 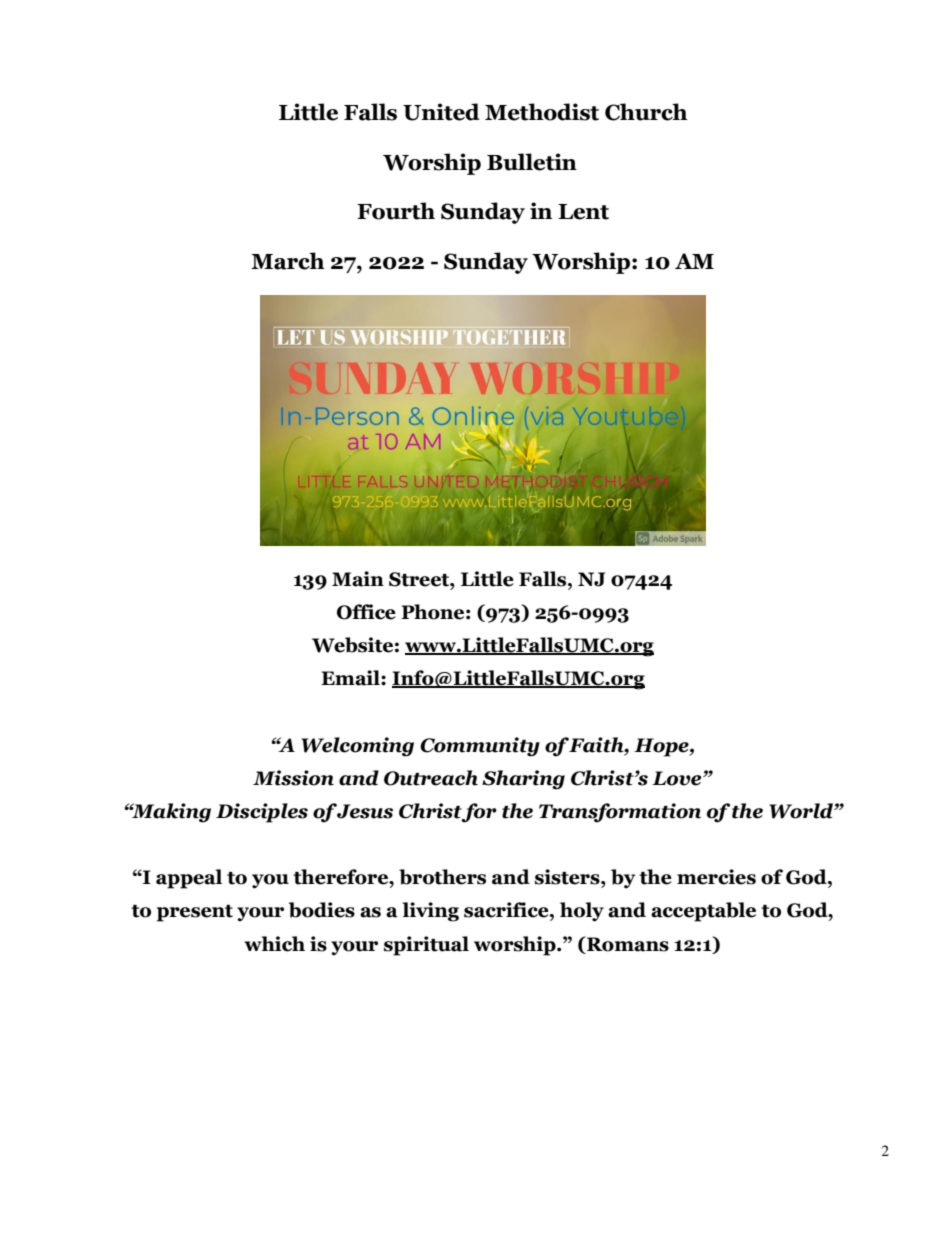 I want to click on Lent, so click(x=583, y=212).
